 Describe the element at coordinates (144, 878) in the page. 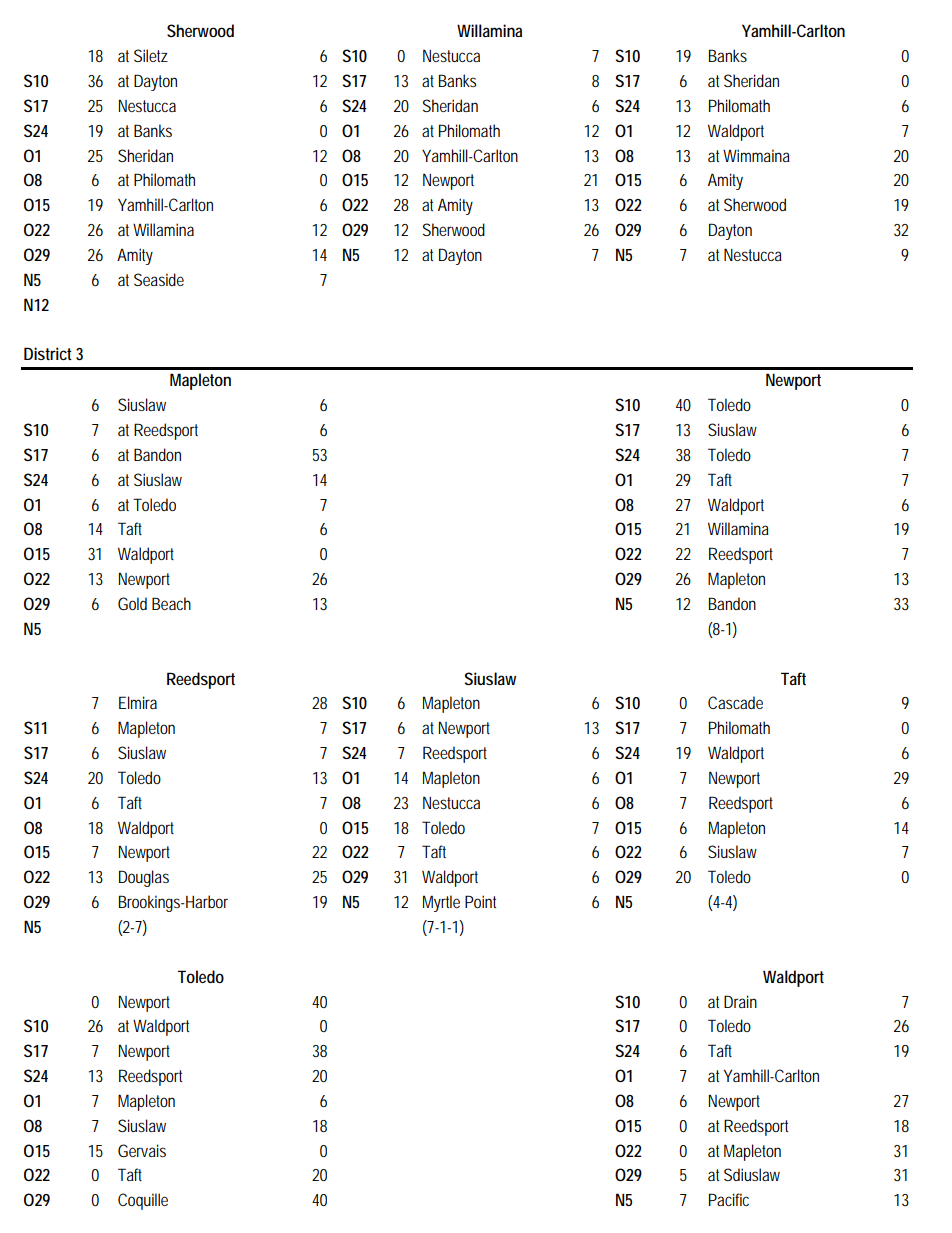

I see `Douglas` at that location.
